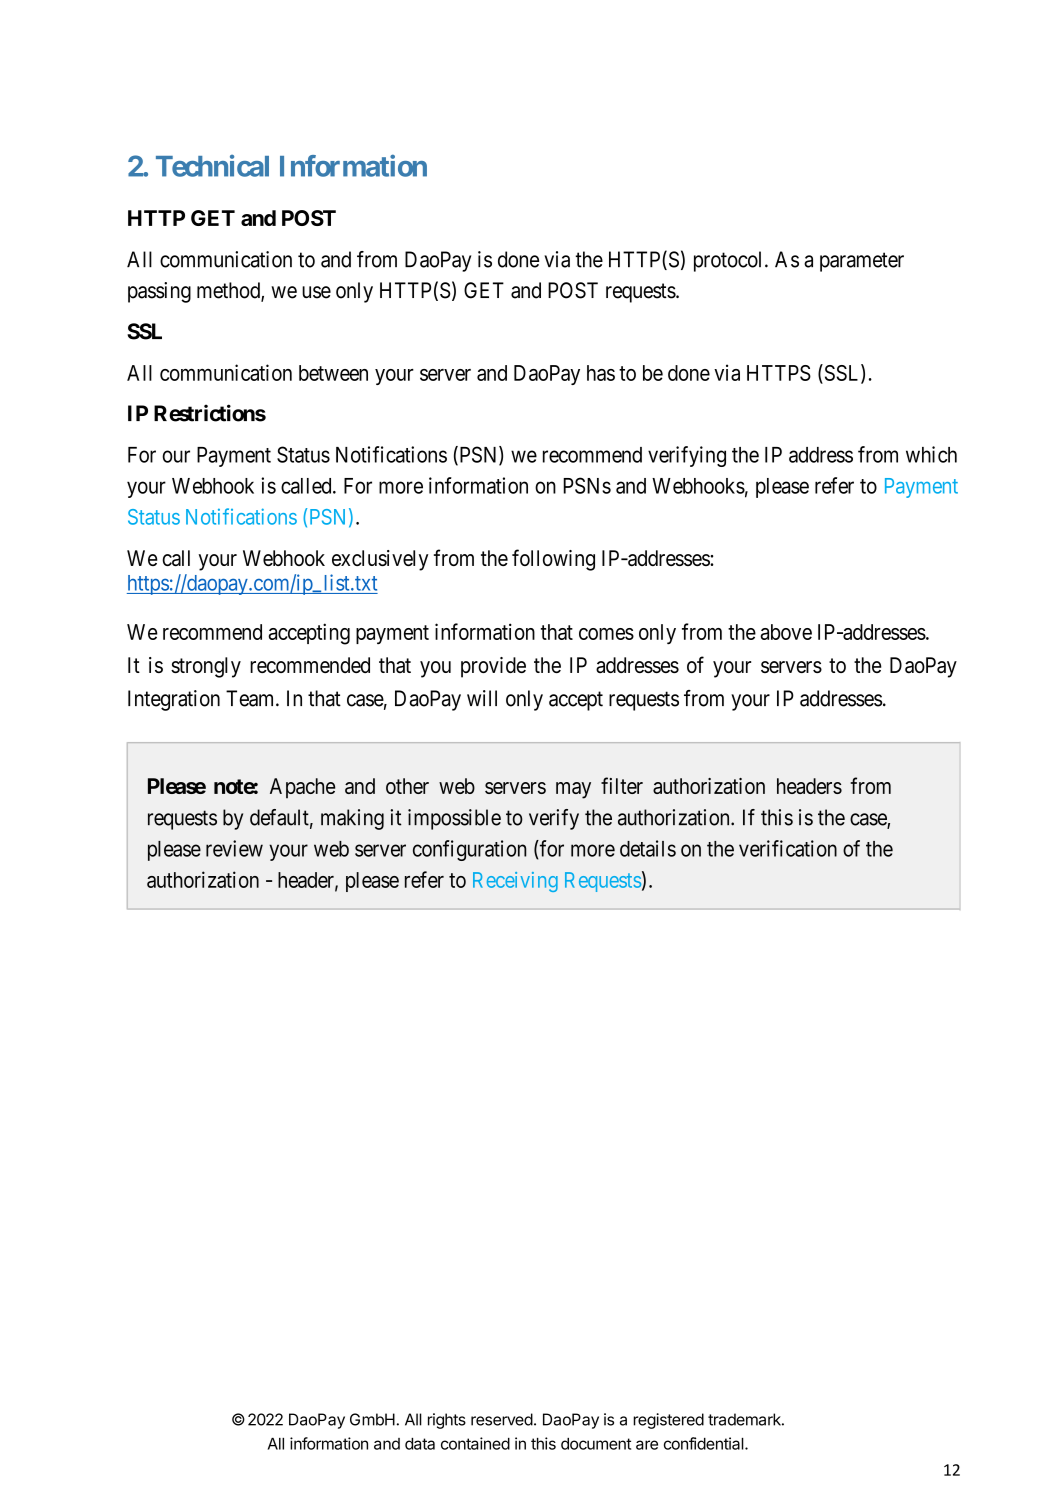 The width and height of the screenshot is (1061, 1502). I want to click on parameter, so click(862, 262).
